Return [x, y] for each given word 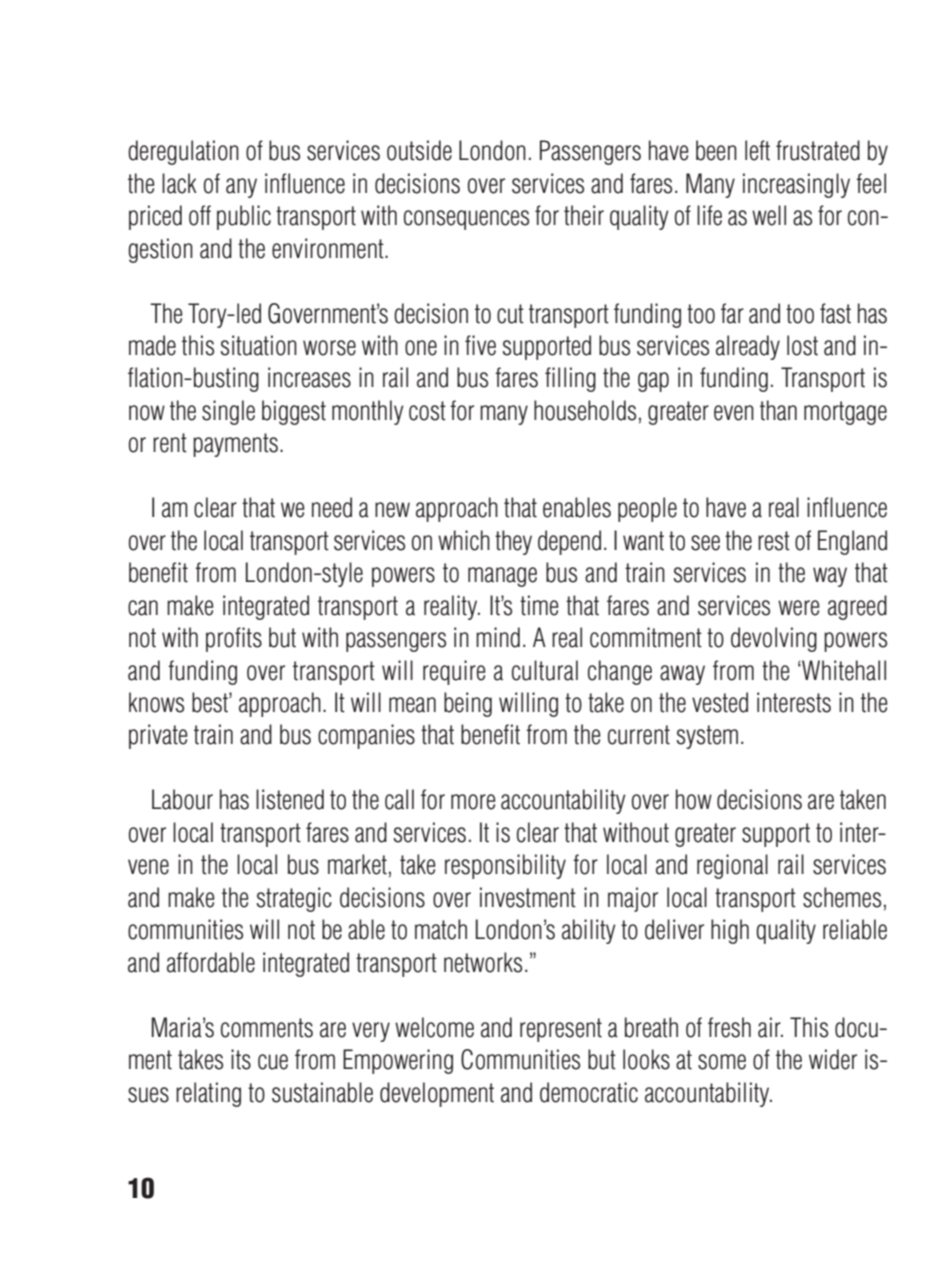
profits [234, 639]
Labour [182, 799]
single [228, 412]
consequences [466, 220]
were [799, 608]
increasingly [796, 185]
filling [570, 379]
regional [732, 866]
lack [179, 183]
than [778, 410]
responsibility [505, 866]
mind [498, 637]
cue [273, 1062]
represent [561, 1030]
